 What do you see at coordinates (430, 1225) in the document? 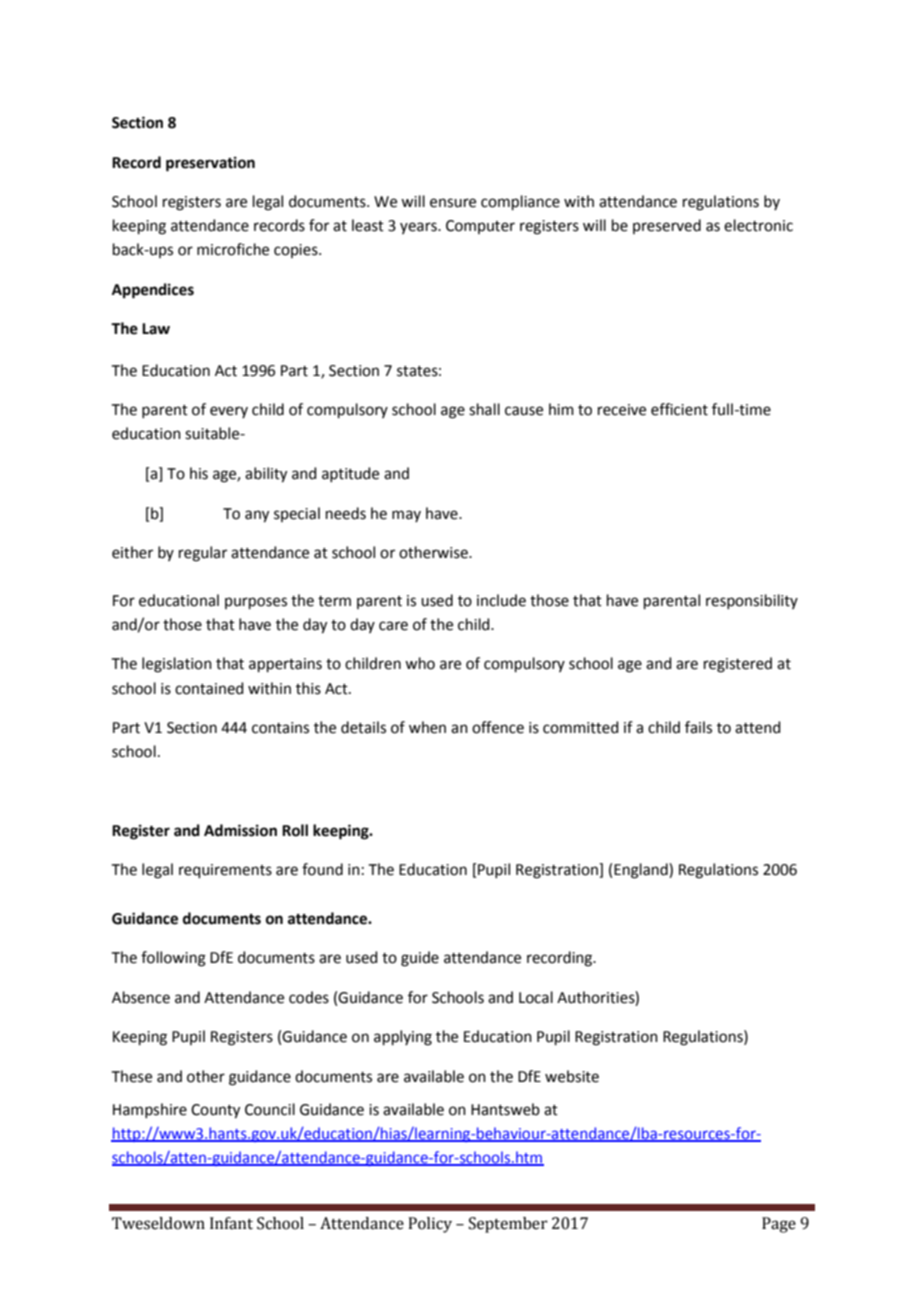
I see `Policy` at bounding box center [430, 1225].
